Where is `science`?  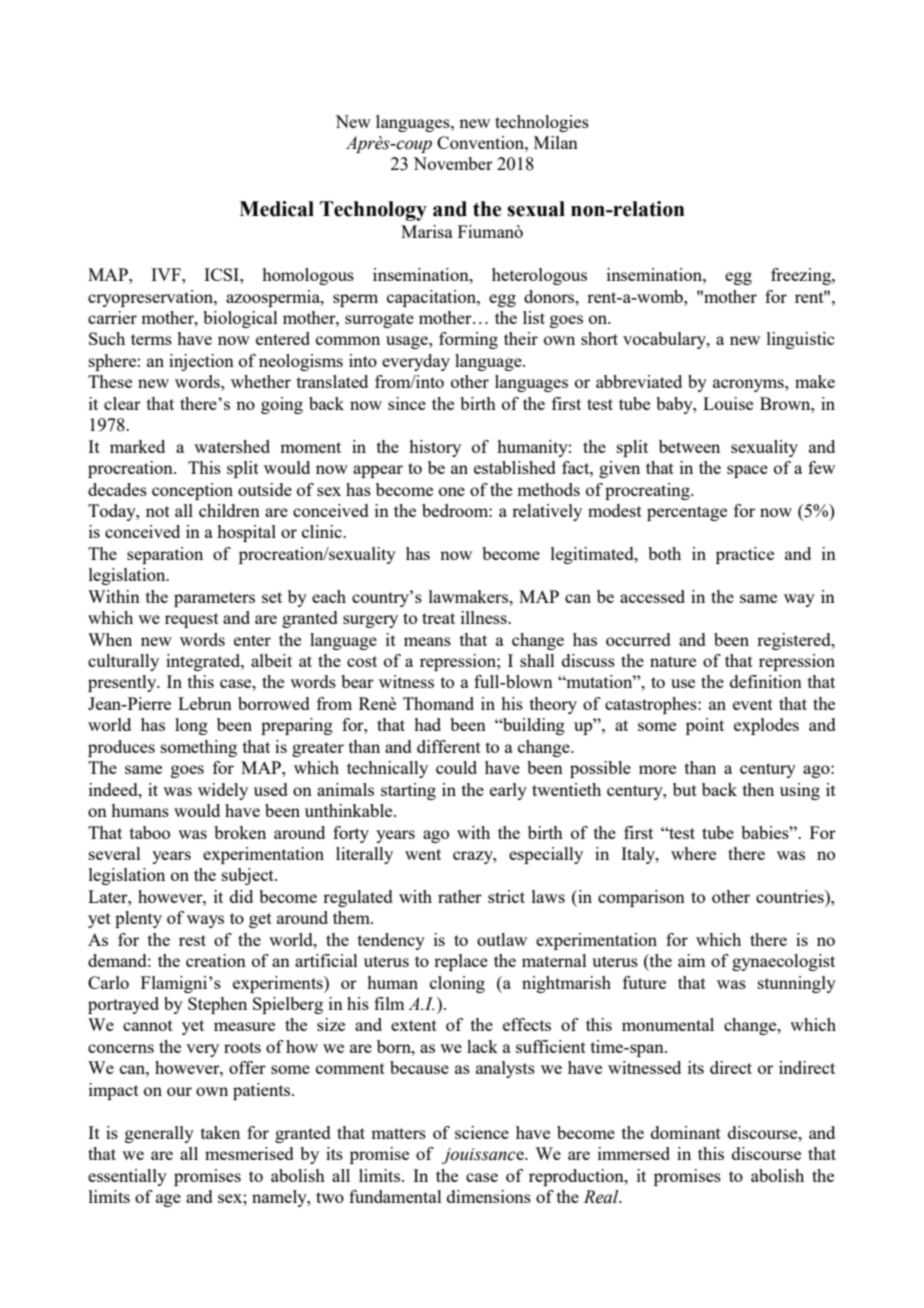 science is located at coordinates (482, 1132).
